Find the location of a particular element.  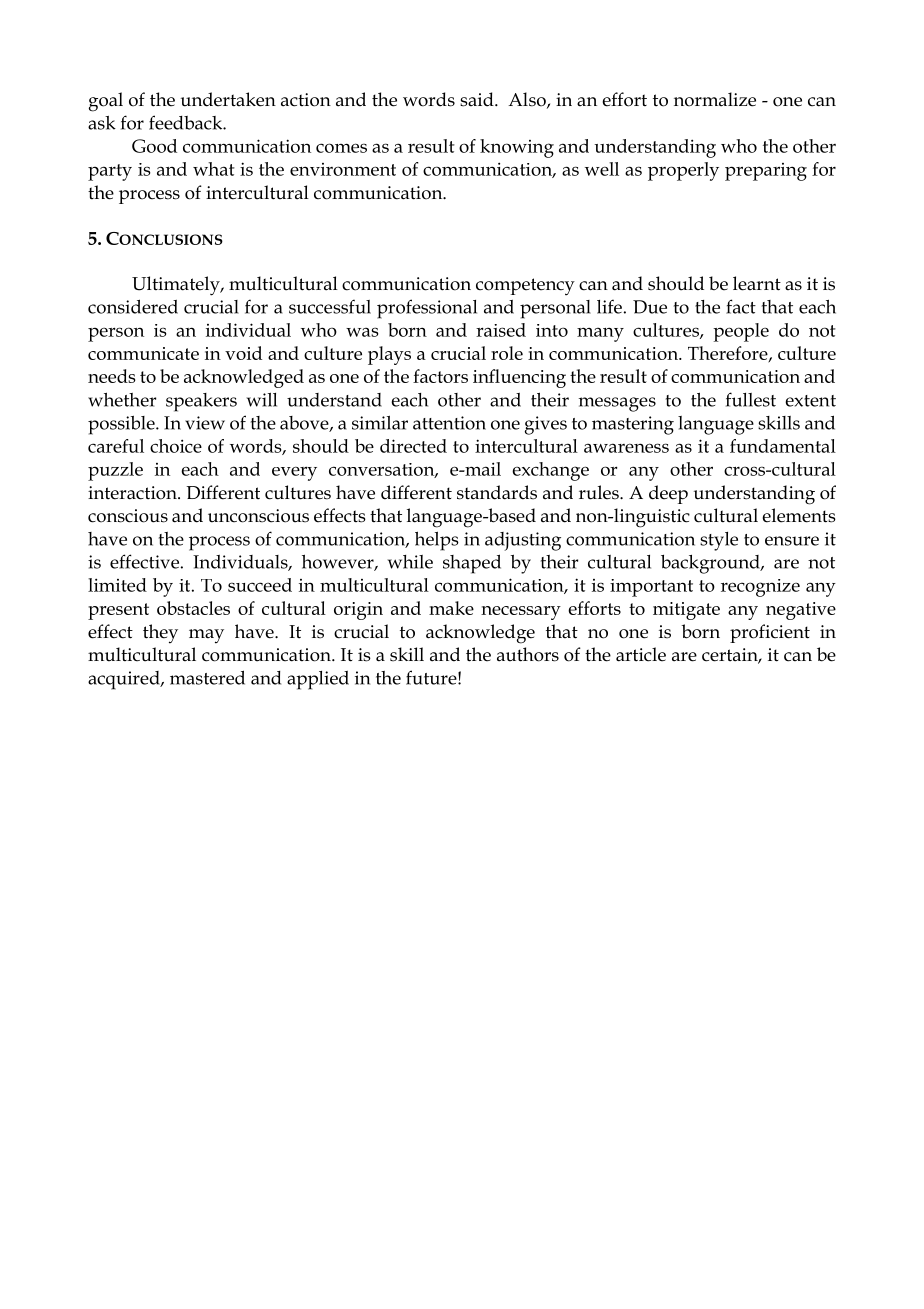

influencing is located at coordinates (519, 378).
